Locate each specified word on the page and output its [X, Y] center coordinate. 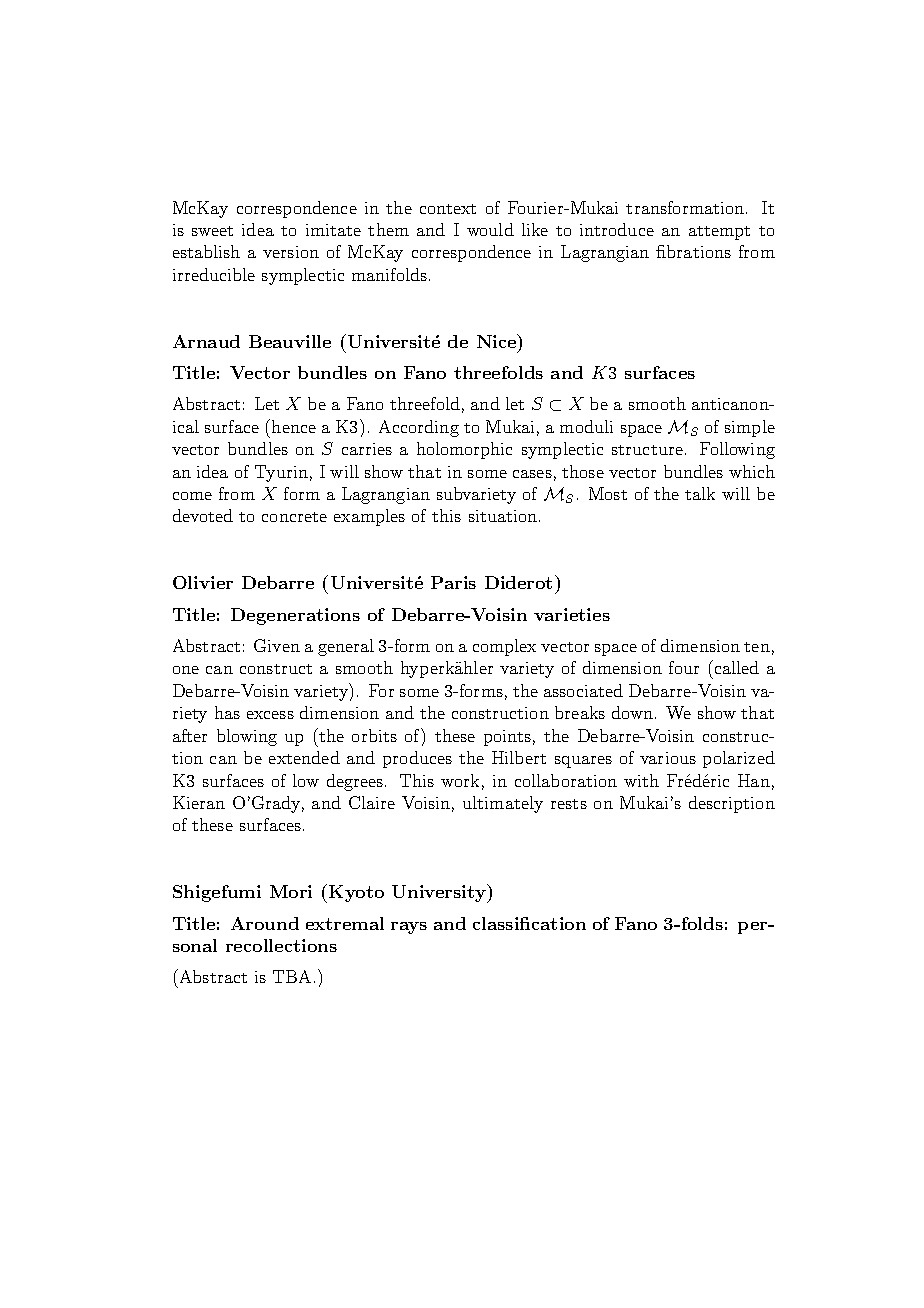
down [632, 712]
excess [270, 715]
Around [265, 923]
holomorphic [464, 450]
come [192, 496]
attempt [719, 233]
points [507, 738]
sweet [212, 231]
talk [700, 493]
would [490, 229]
